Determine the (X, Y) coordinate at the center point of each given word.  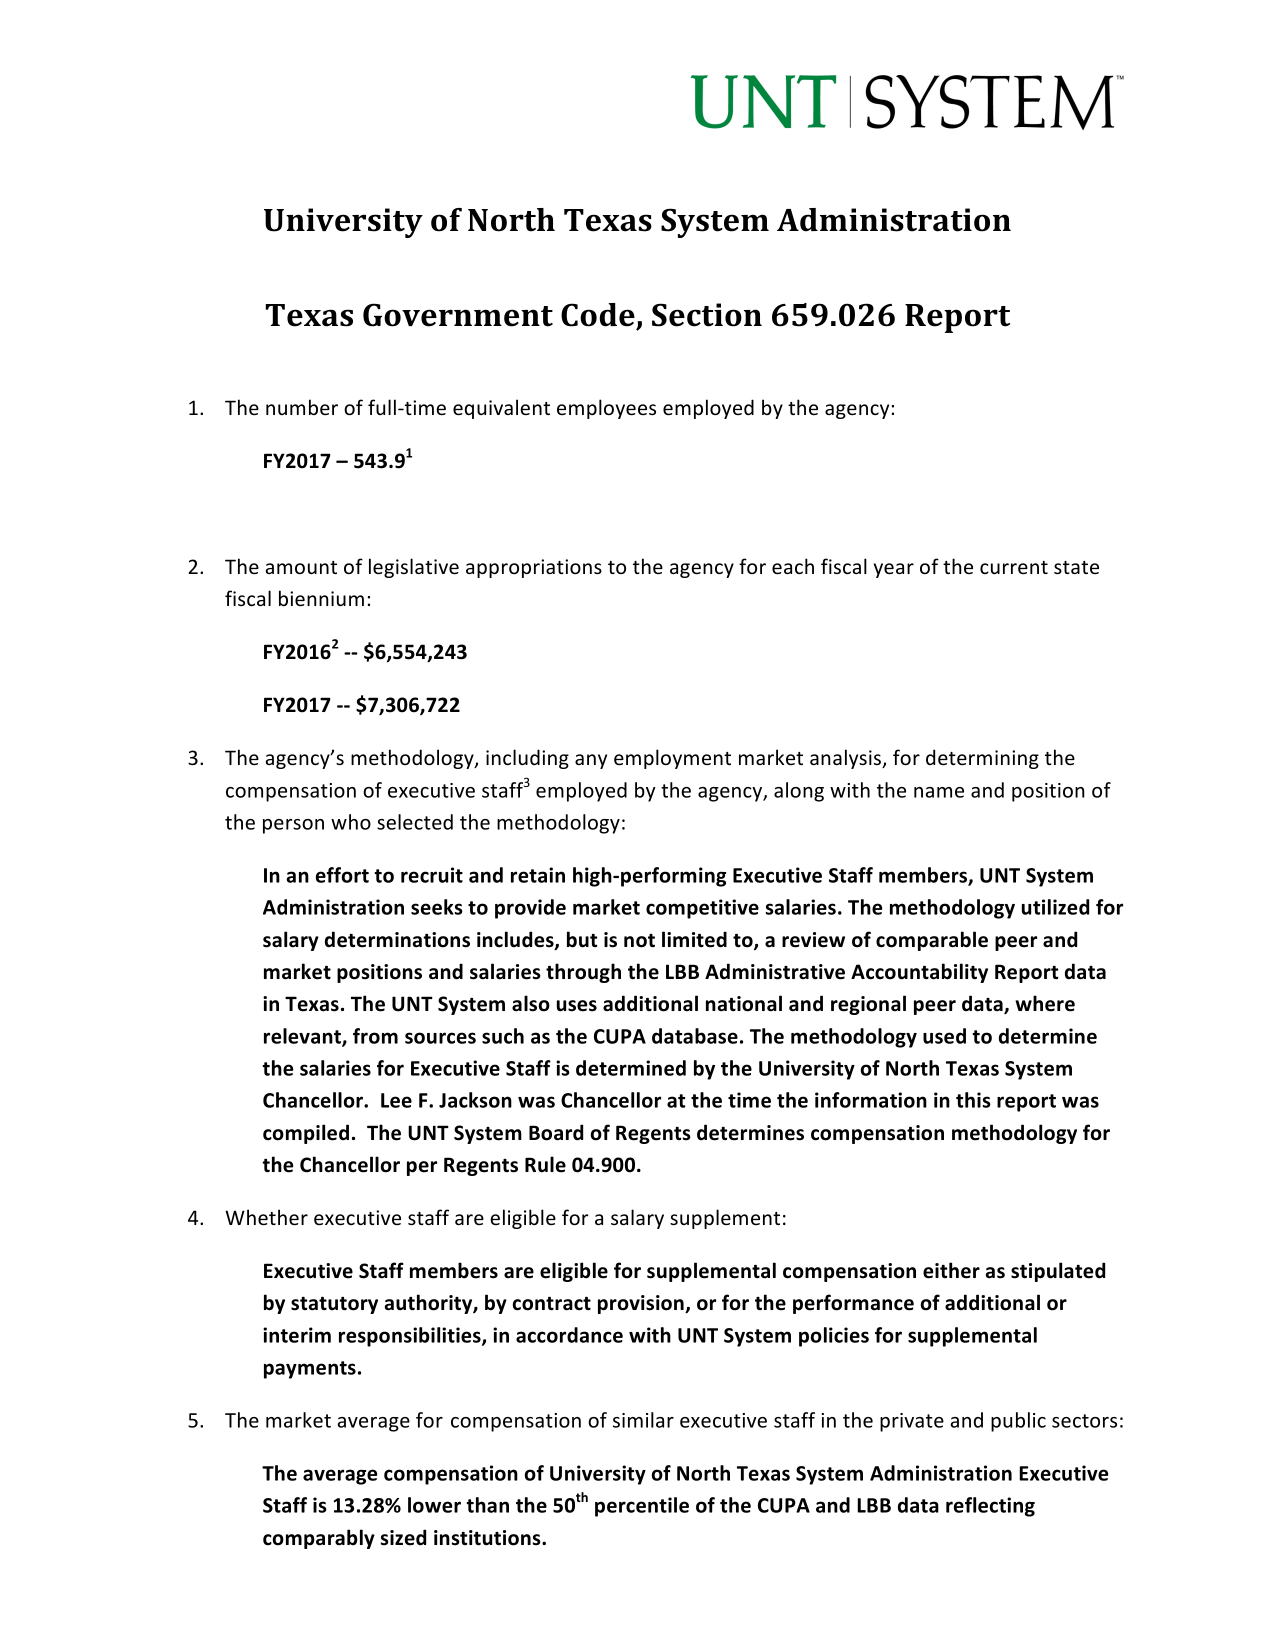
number (302, 407)
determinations (397, 939)
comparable (932, 941)
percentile (642, 1507)
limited (694, 939)
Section (707, 315)
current (1014, 567)
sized (403, 1537)
